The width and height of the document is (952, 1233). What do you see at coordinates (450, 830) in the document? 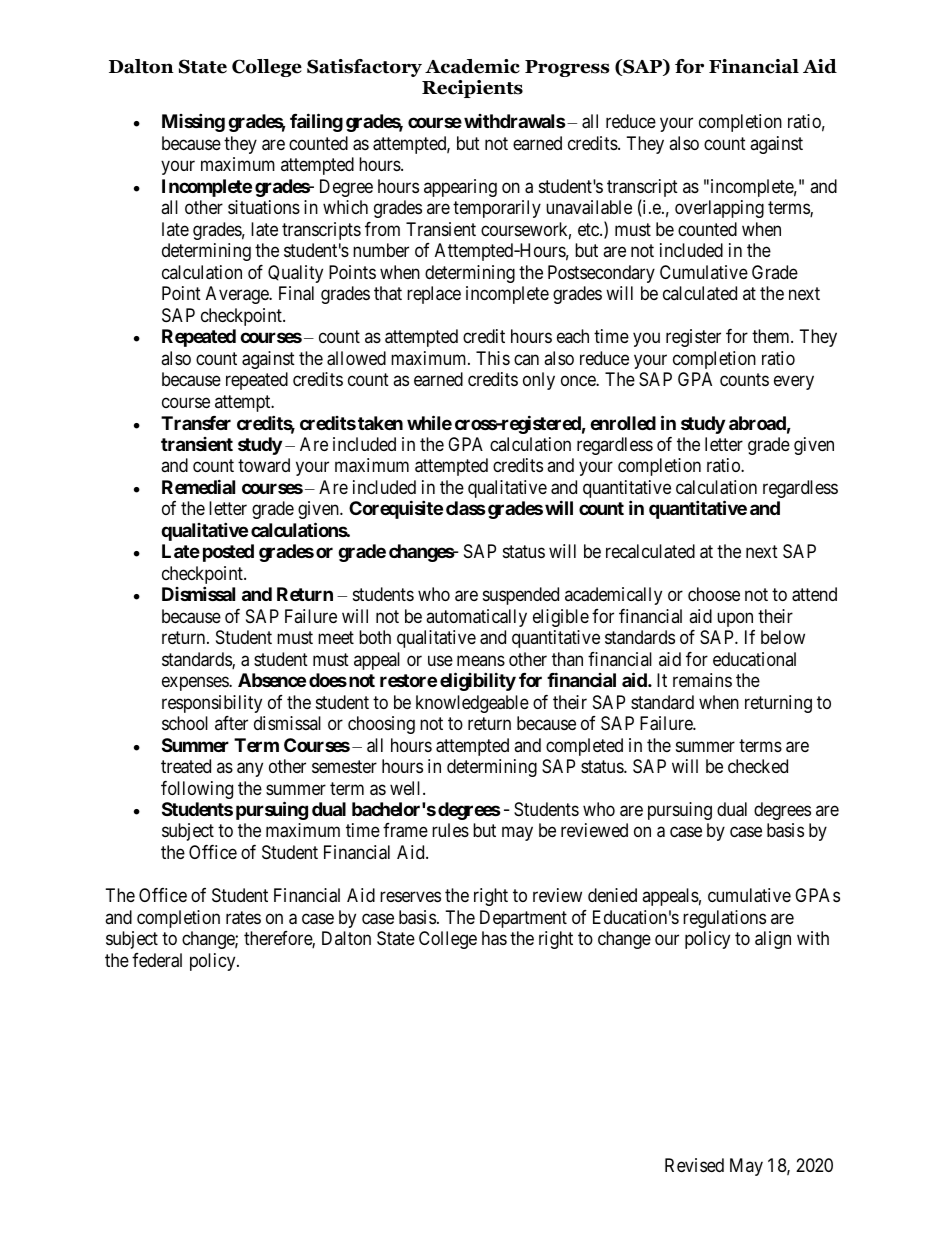
I see `rules` at bounding box center [450, 830].
